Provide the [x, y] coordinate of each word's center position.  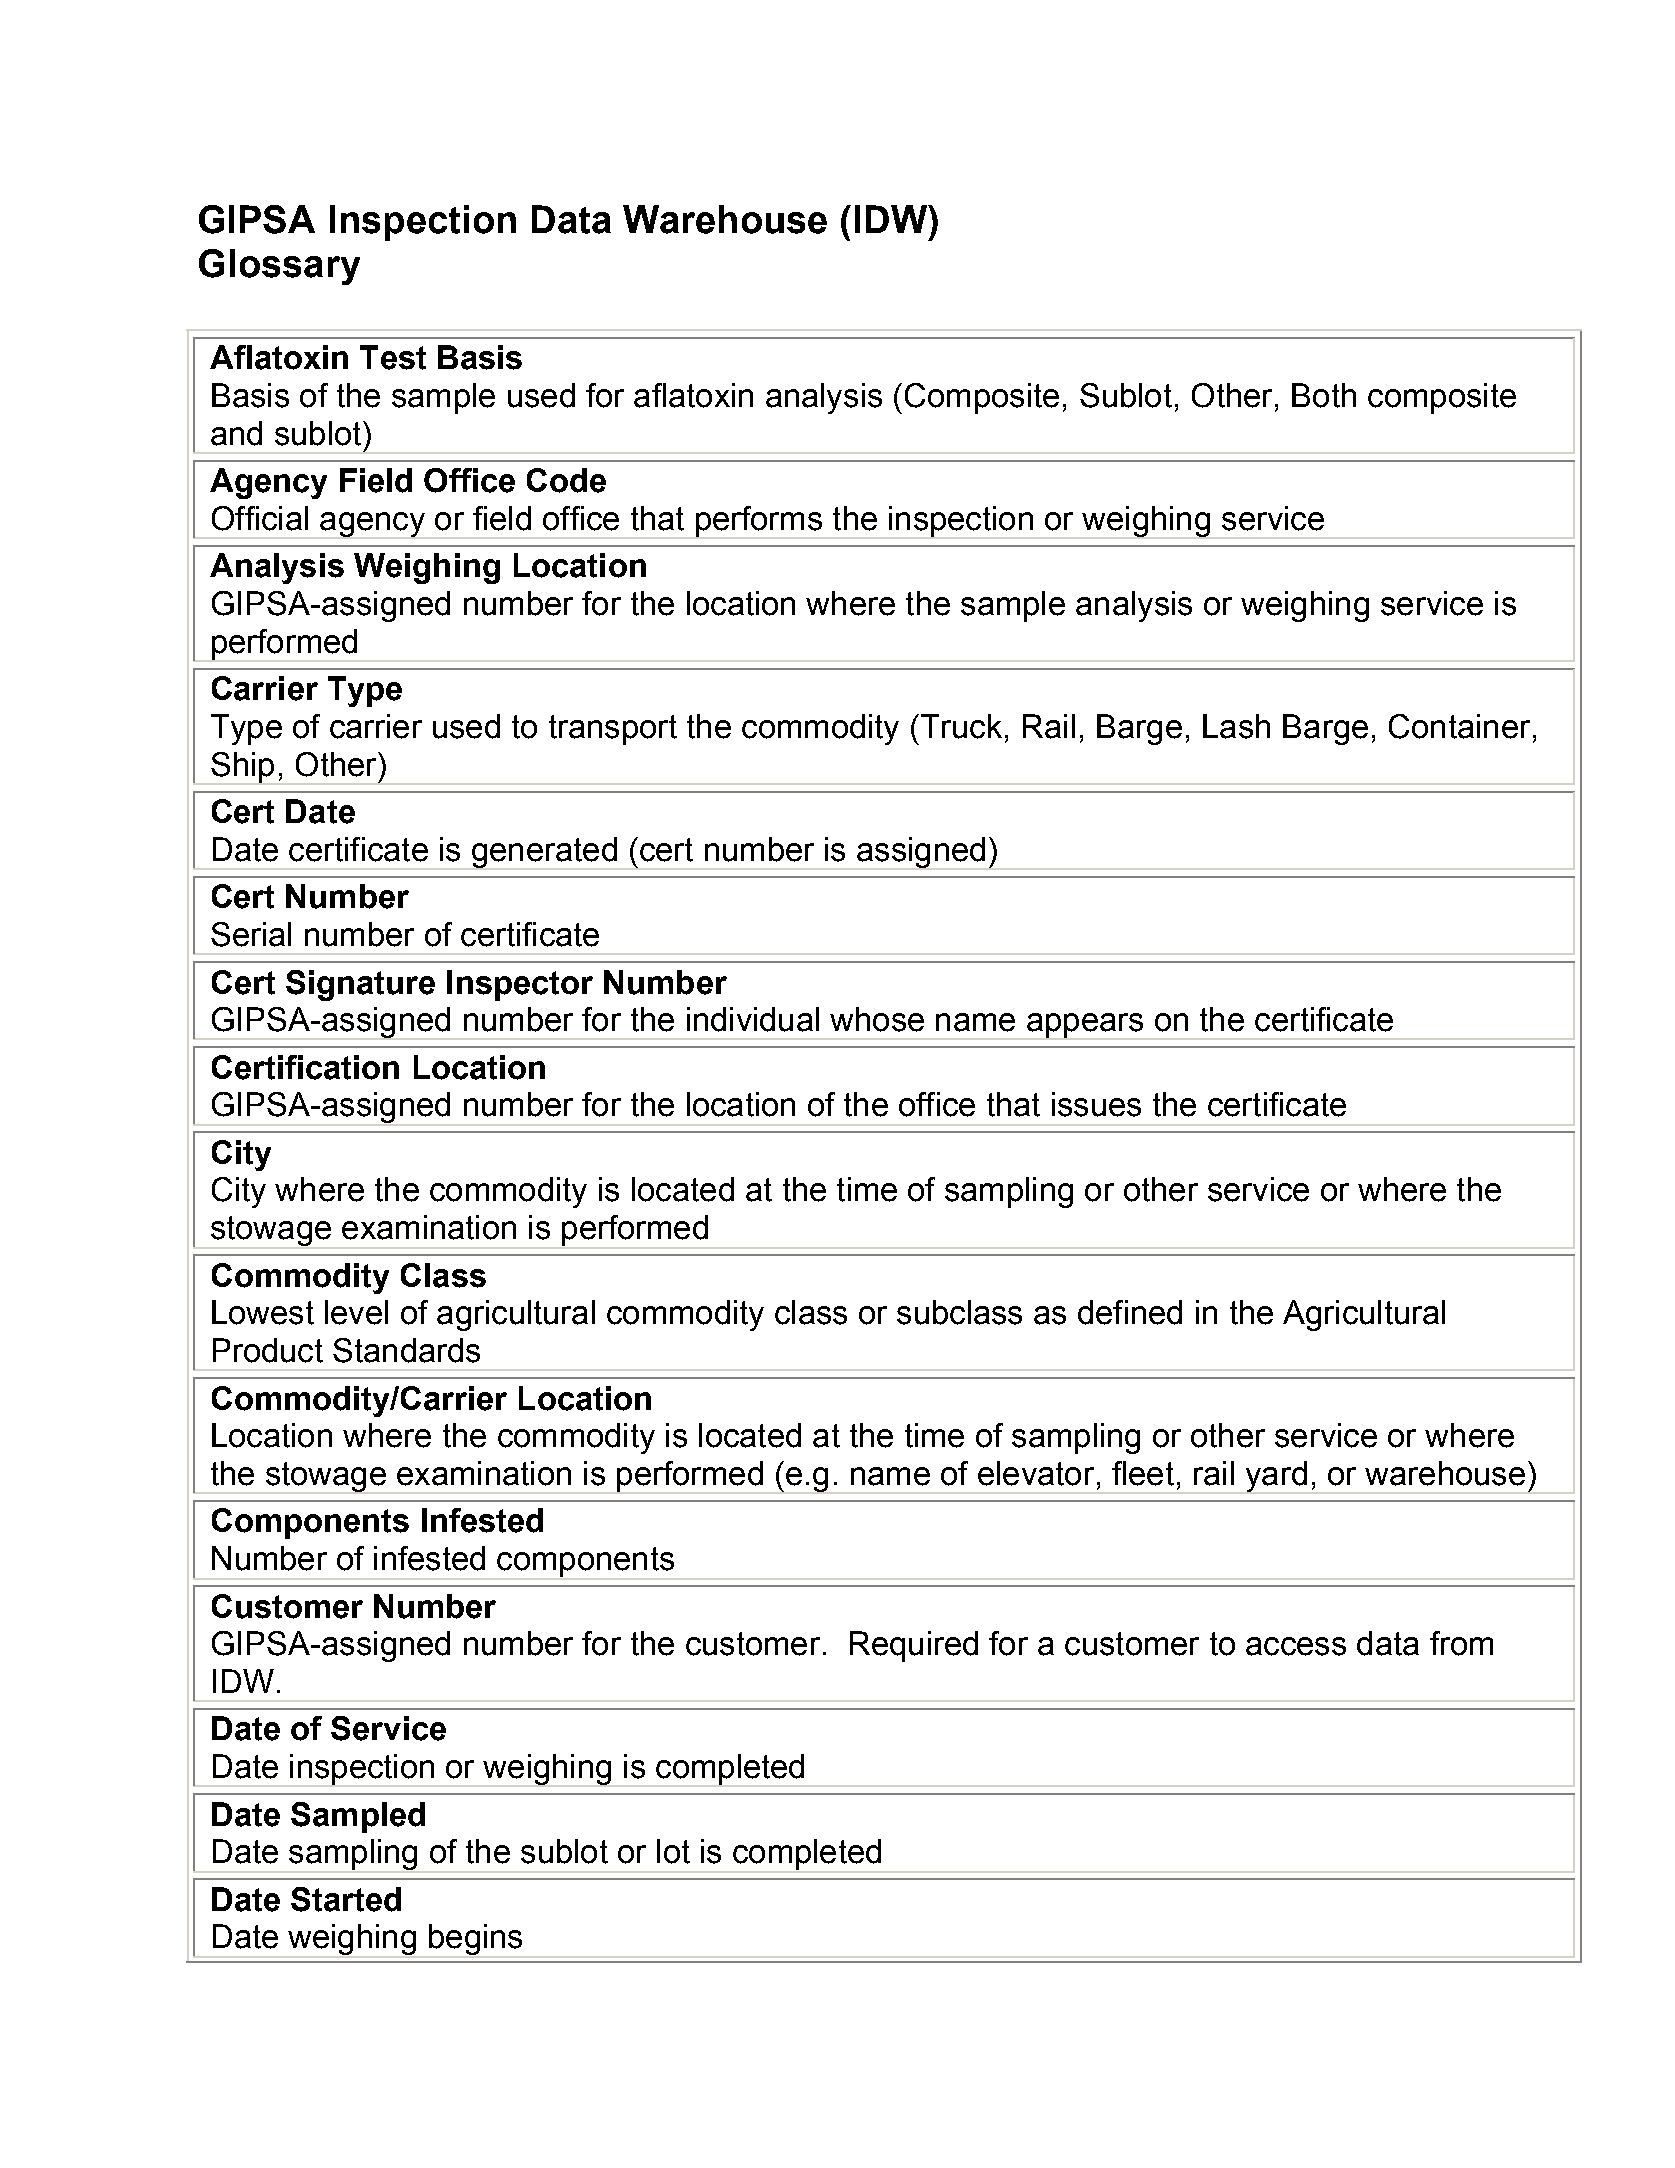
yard [1276, 1477]
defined [1130, 1312]
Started [346, 1899]
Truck [960, 726]
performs [758, 522]
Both [1324, 395]
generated [544, 853]
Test [393, 357]
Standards [406, 1350]
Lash [1236, 726]
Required [914, 1646]
